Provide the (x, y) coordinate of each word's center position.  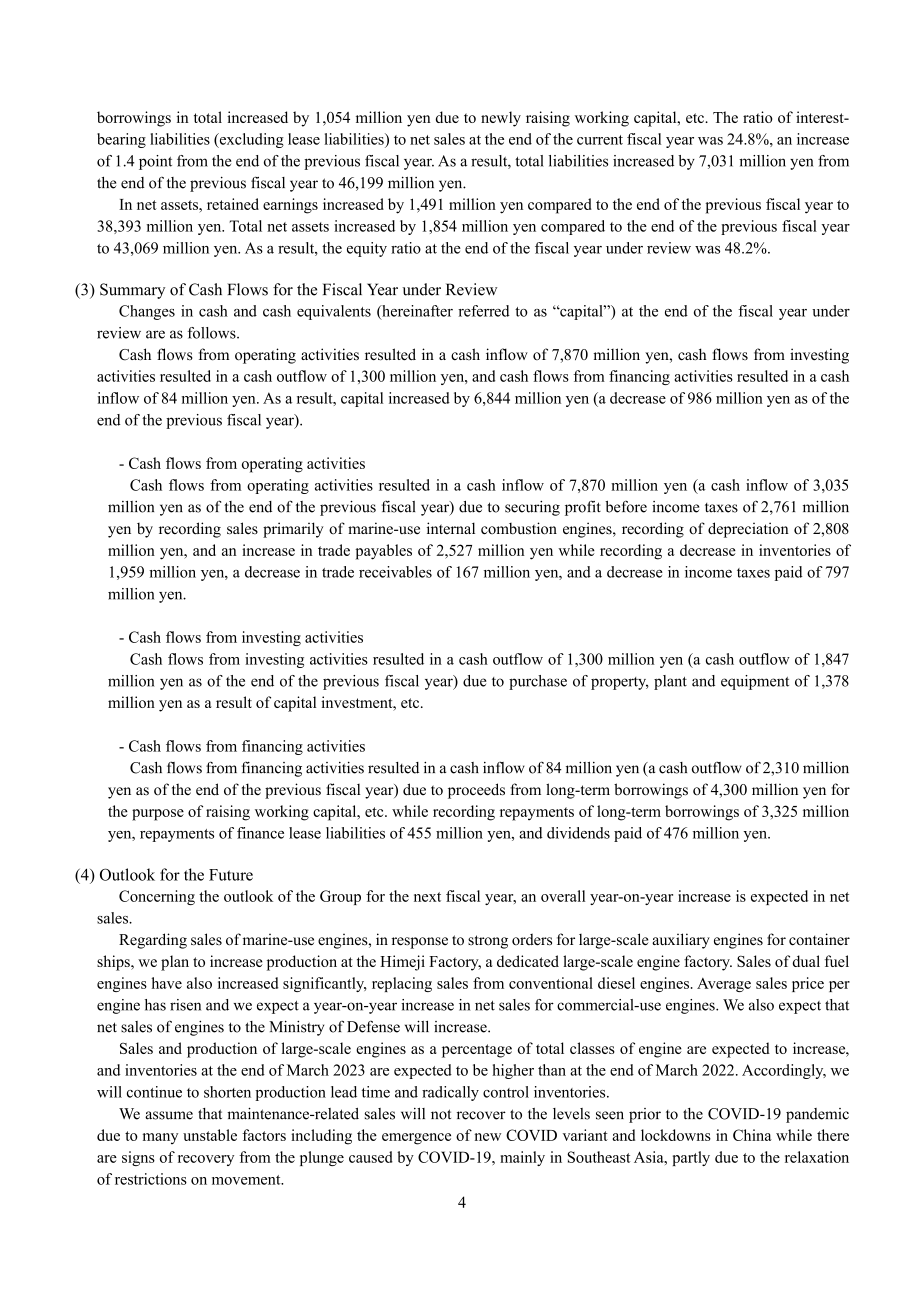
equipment (755, 682)
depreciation (748, 530)
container (819, 939)
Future (231, 875)
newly (501, 119)
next (427, 897)
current (600, 140)
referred (484, 311)
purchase (538, 682)
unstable (210, 1135)
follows (213, 333)
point (155, 162)
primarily (293, 530)
